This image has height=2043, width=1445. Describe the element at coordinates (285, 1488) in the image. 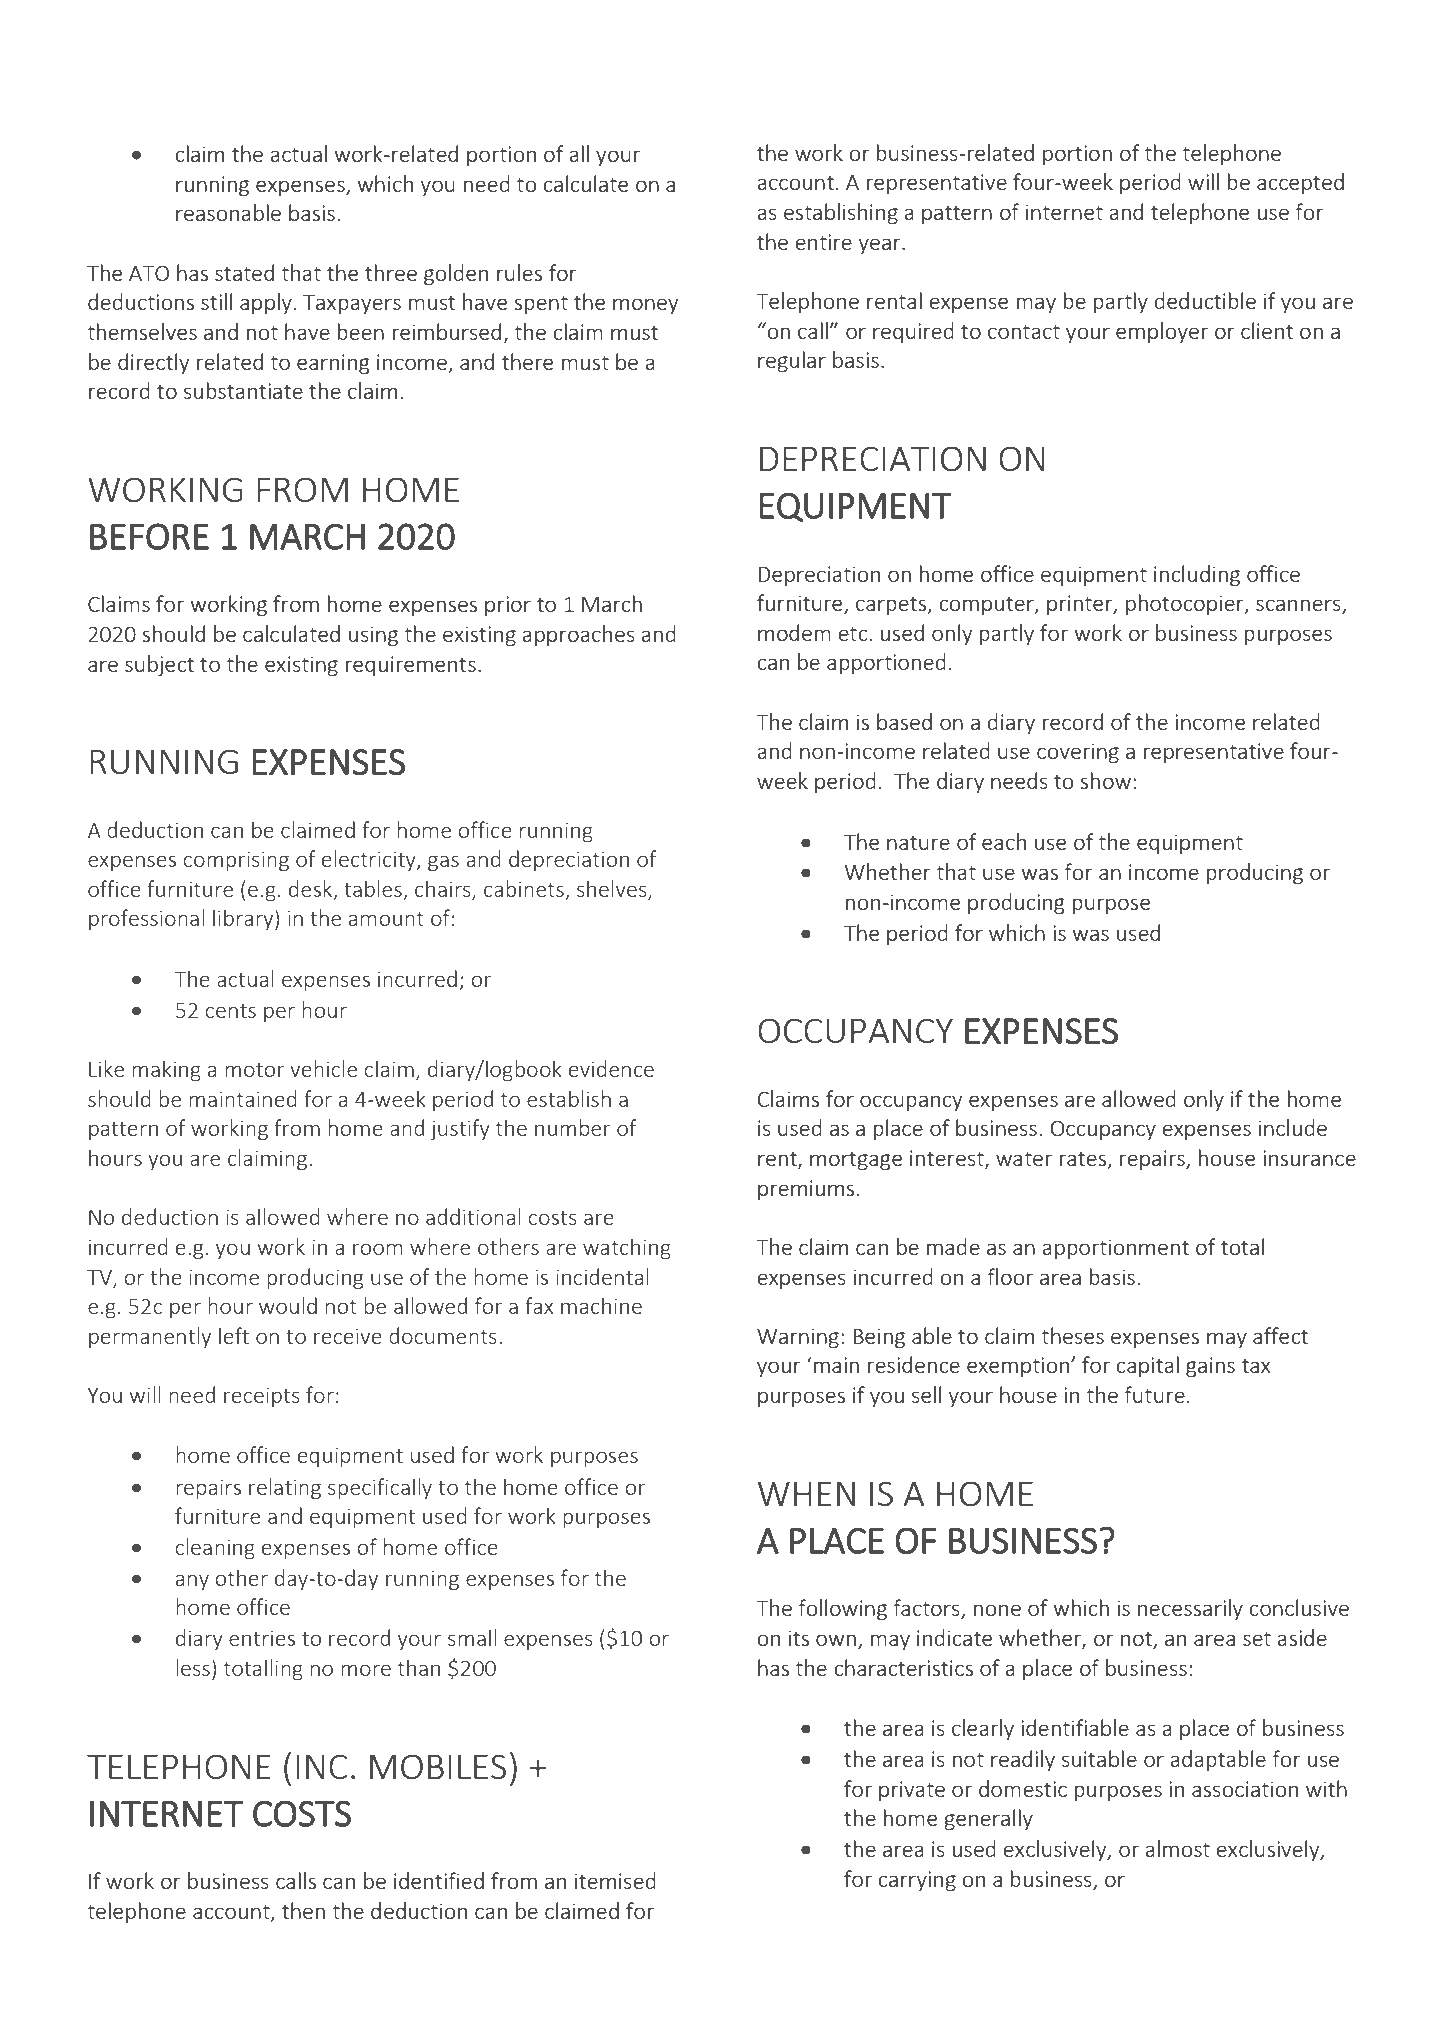

I see `relating` at that location.
